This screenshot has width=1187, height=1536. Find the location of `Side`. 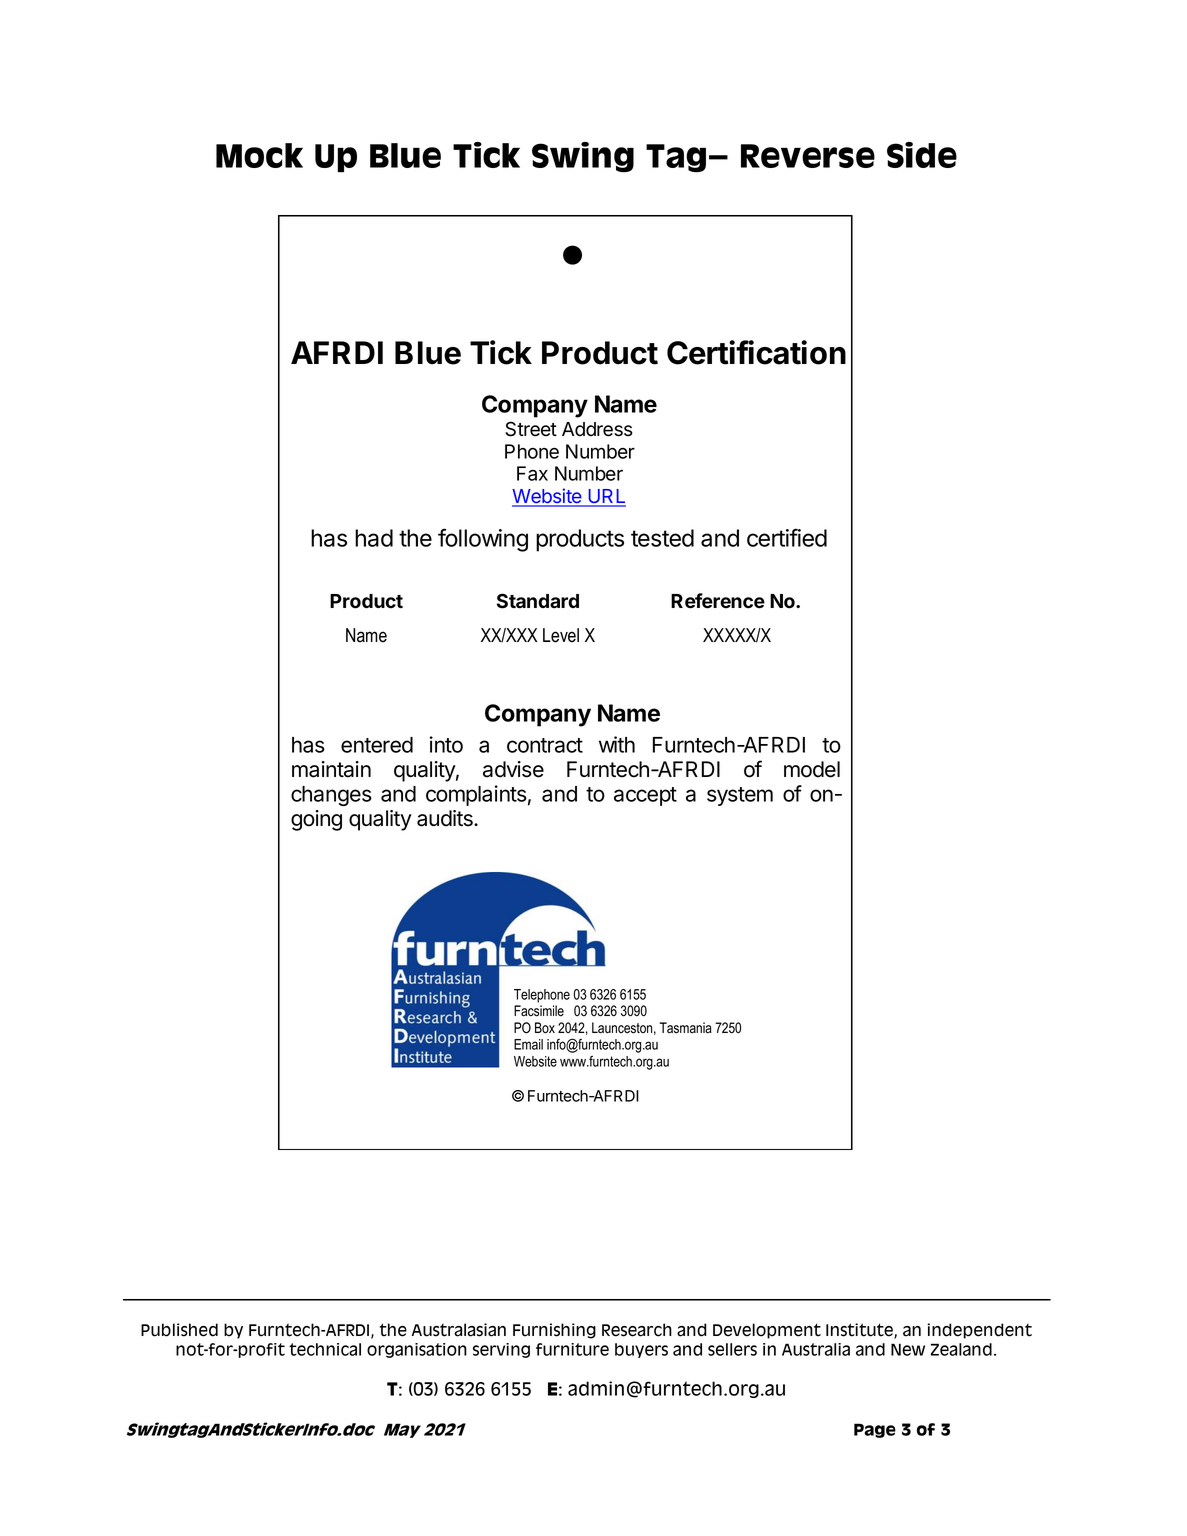

Side is located at coordinates (922, 155).
